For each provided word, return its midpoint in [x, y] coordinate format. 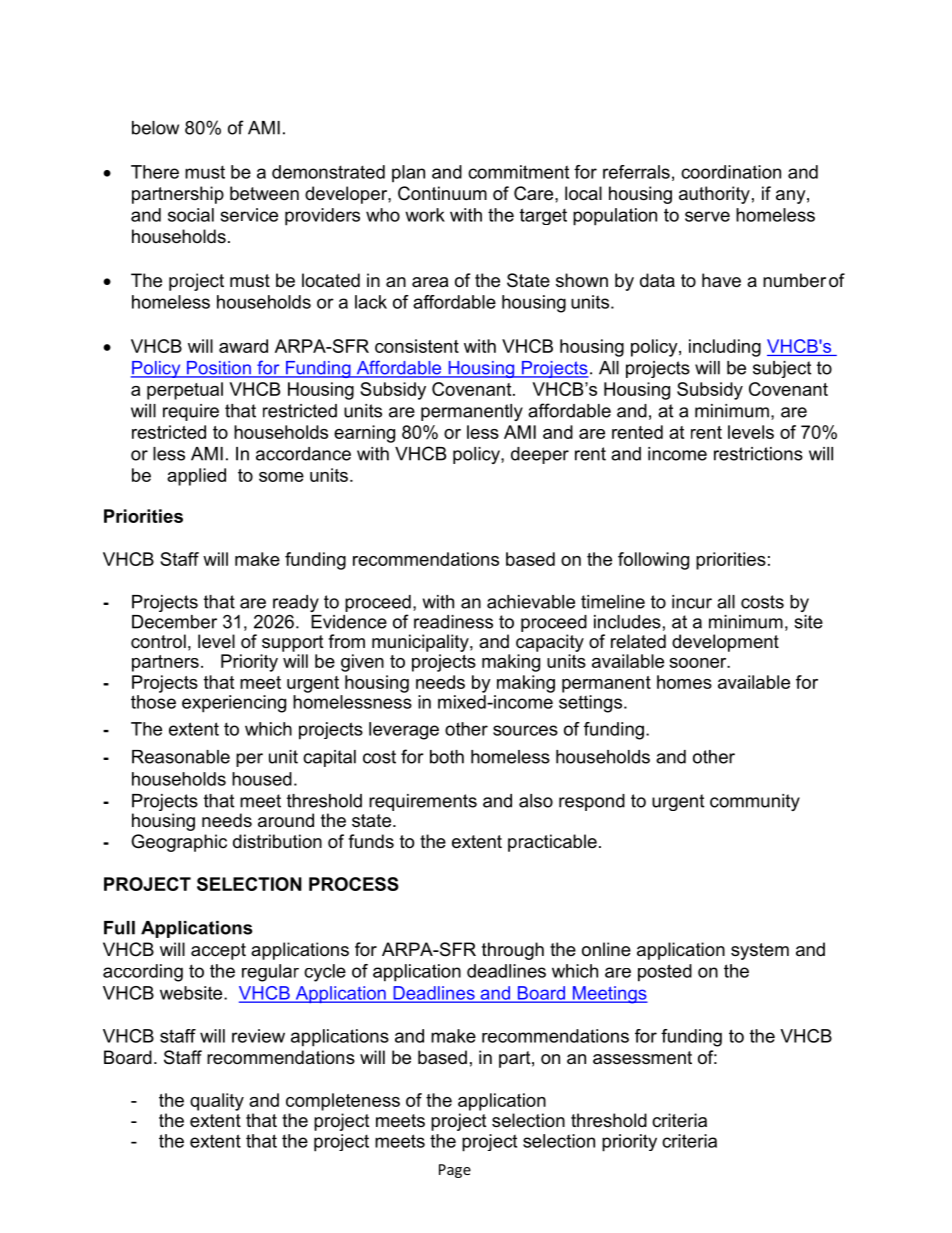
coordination [731, 172]
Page [455, 1171]
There [155, 172]
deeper [540, 455]
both [447, 757]
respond [592, 802]
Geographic [179, 843]
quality [217, 1102]
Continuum [442, 193]
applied [196, 477]
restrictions [758, 454]
